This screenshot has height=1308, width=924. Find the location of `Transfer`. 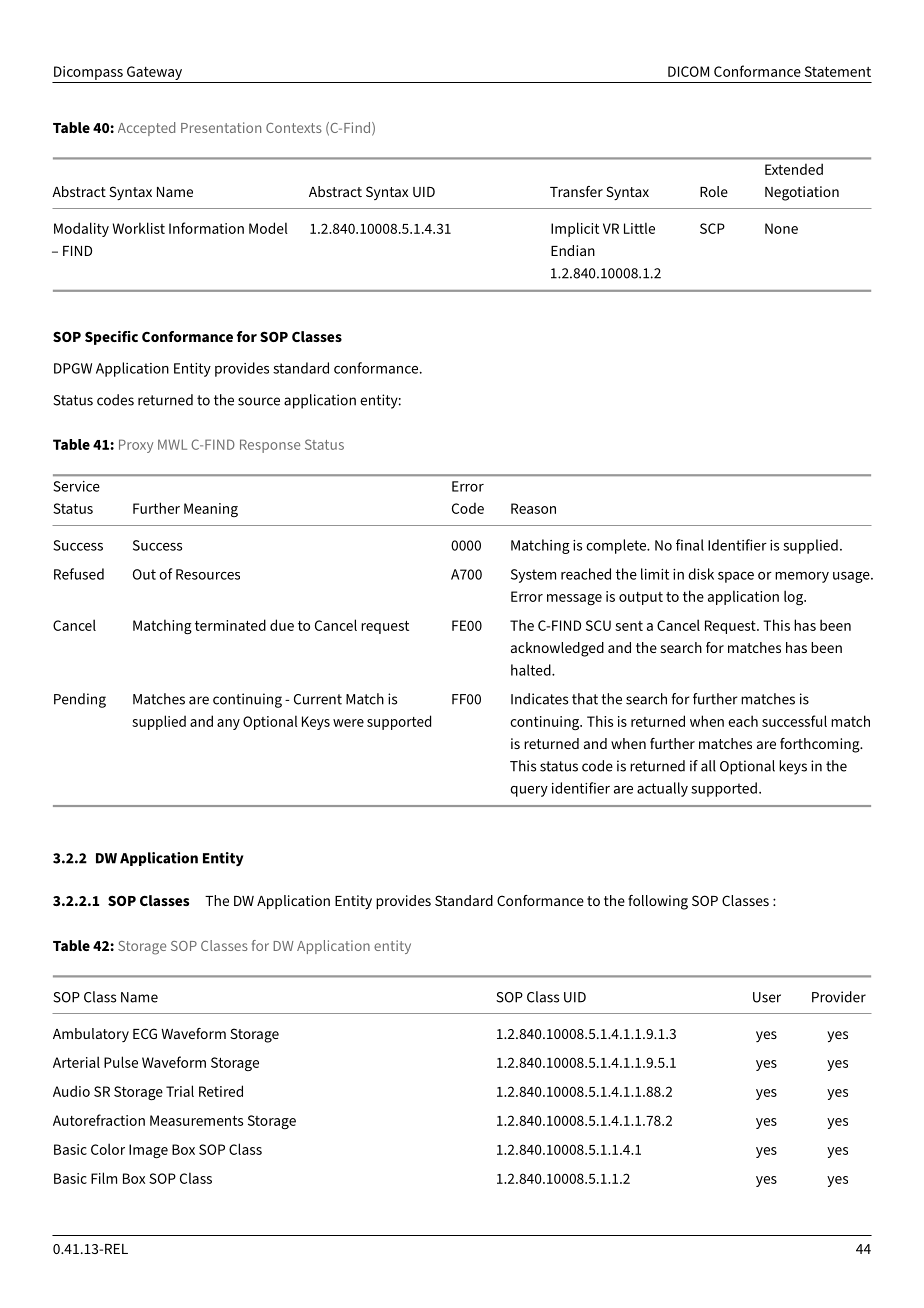

Transfer is located at coordinates (576, 191).
